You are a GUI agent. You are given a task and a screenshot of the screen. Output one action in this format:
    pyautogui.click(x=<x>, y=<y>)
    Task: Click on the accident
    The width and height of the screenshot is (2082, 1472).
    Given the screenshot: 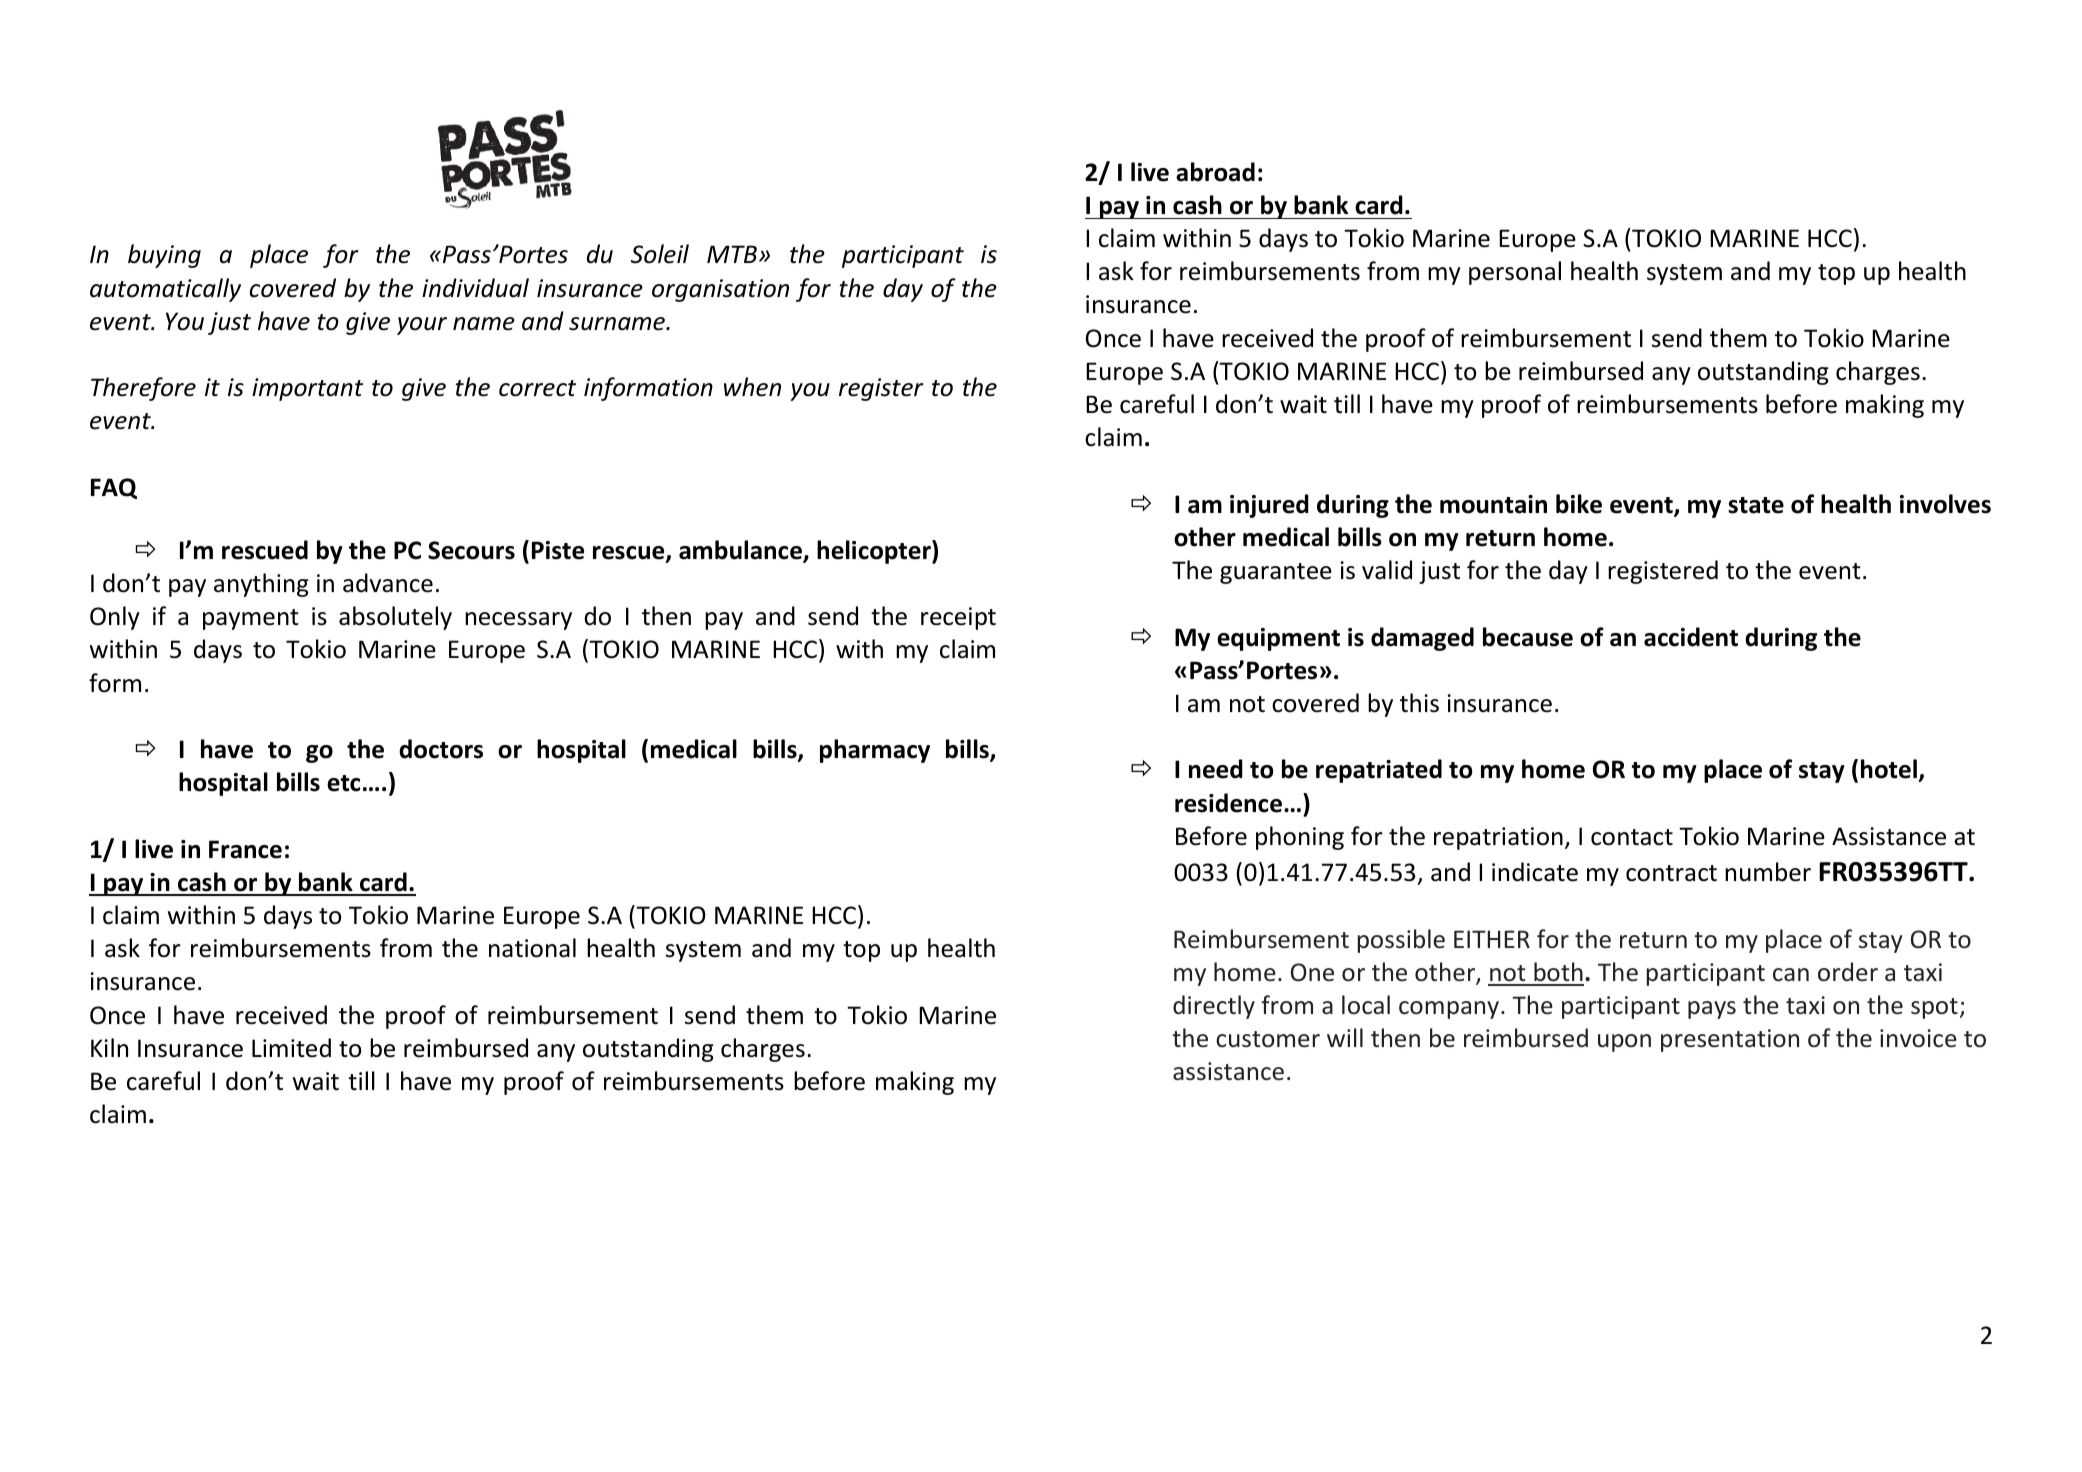 What is the action you would take?
    pyautogui.click(x=1691, y=637)
